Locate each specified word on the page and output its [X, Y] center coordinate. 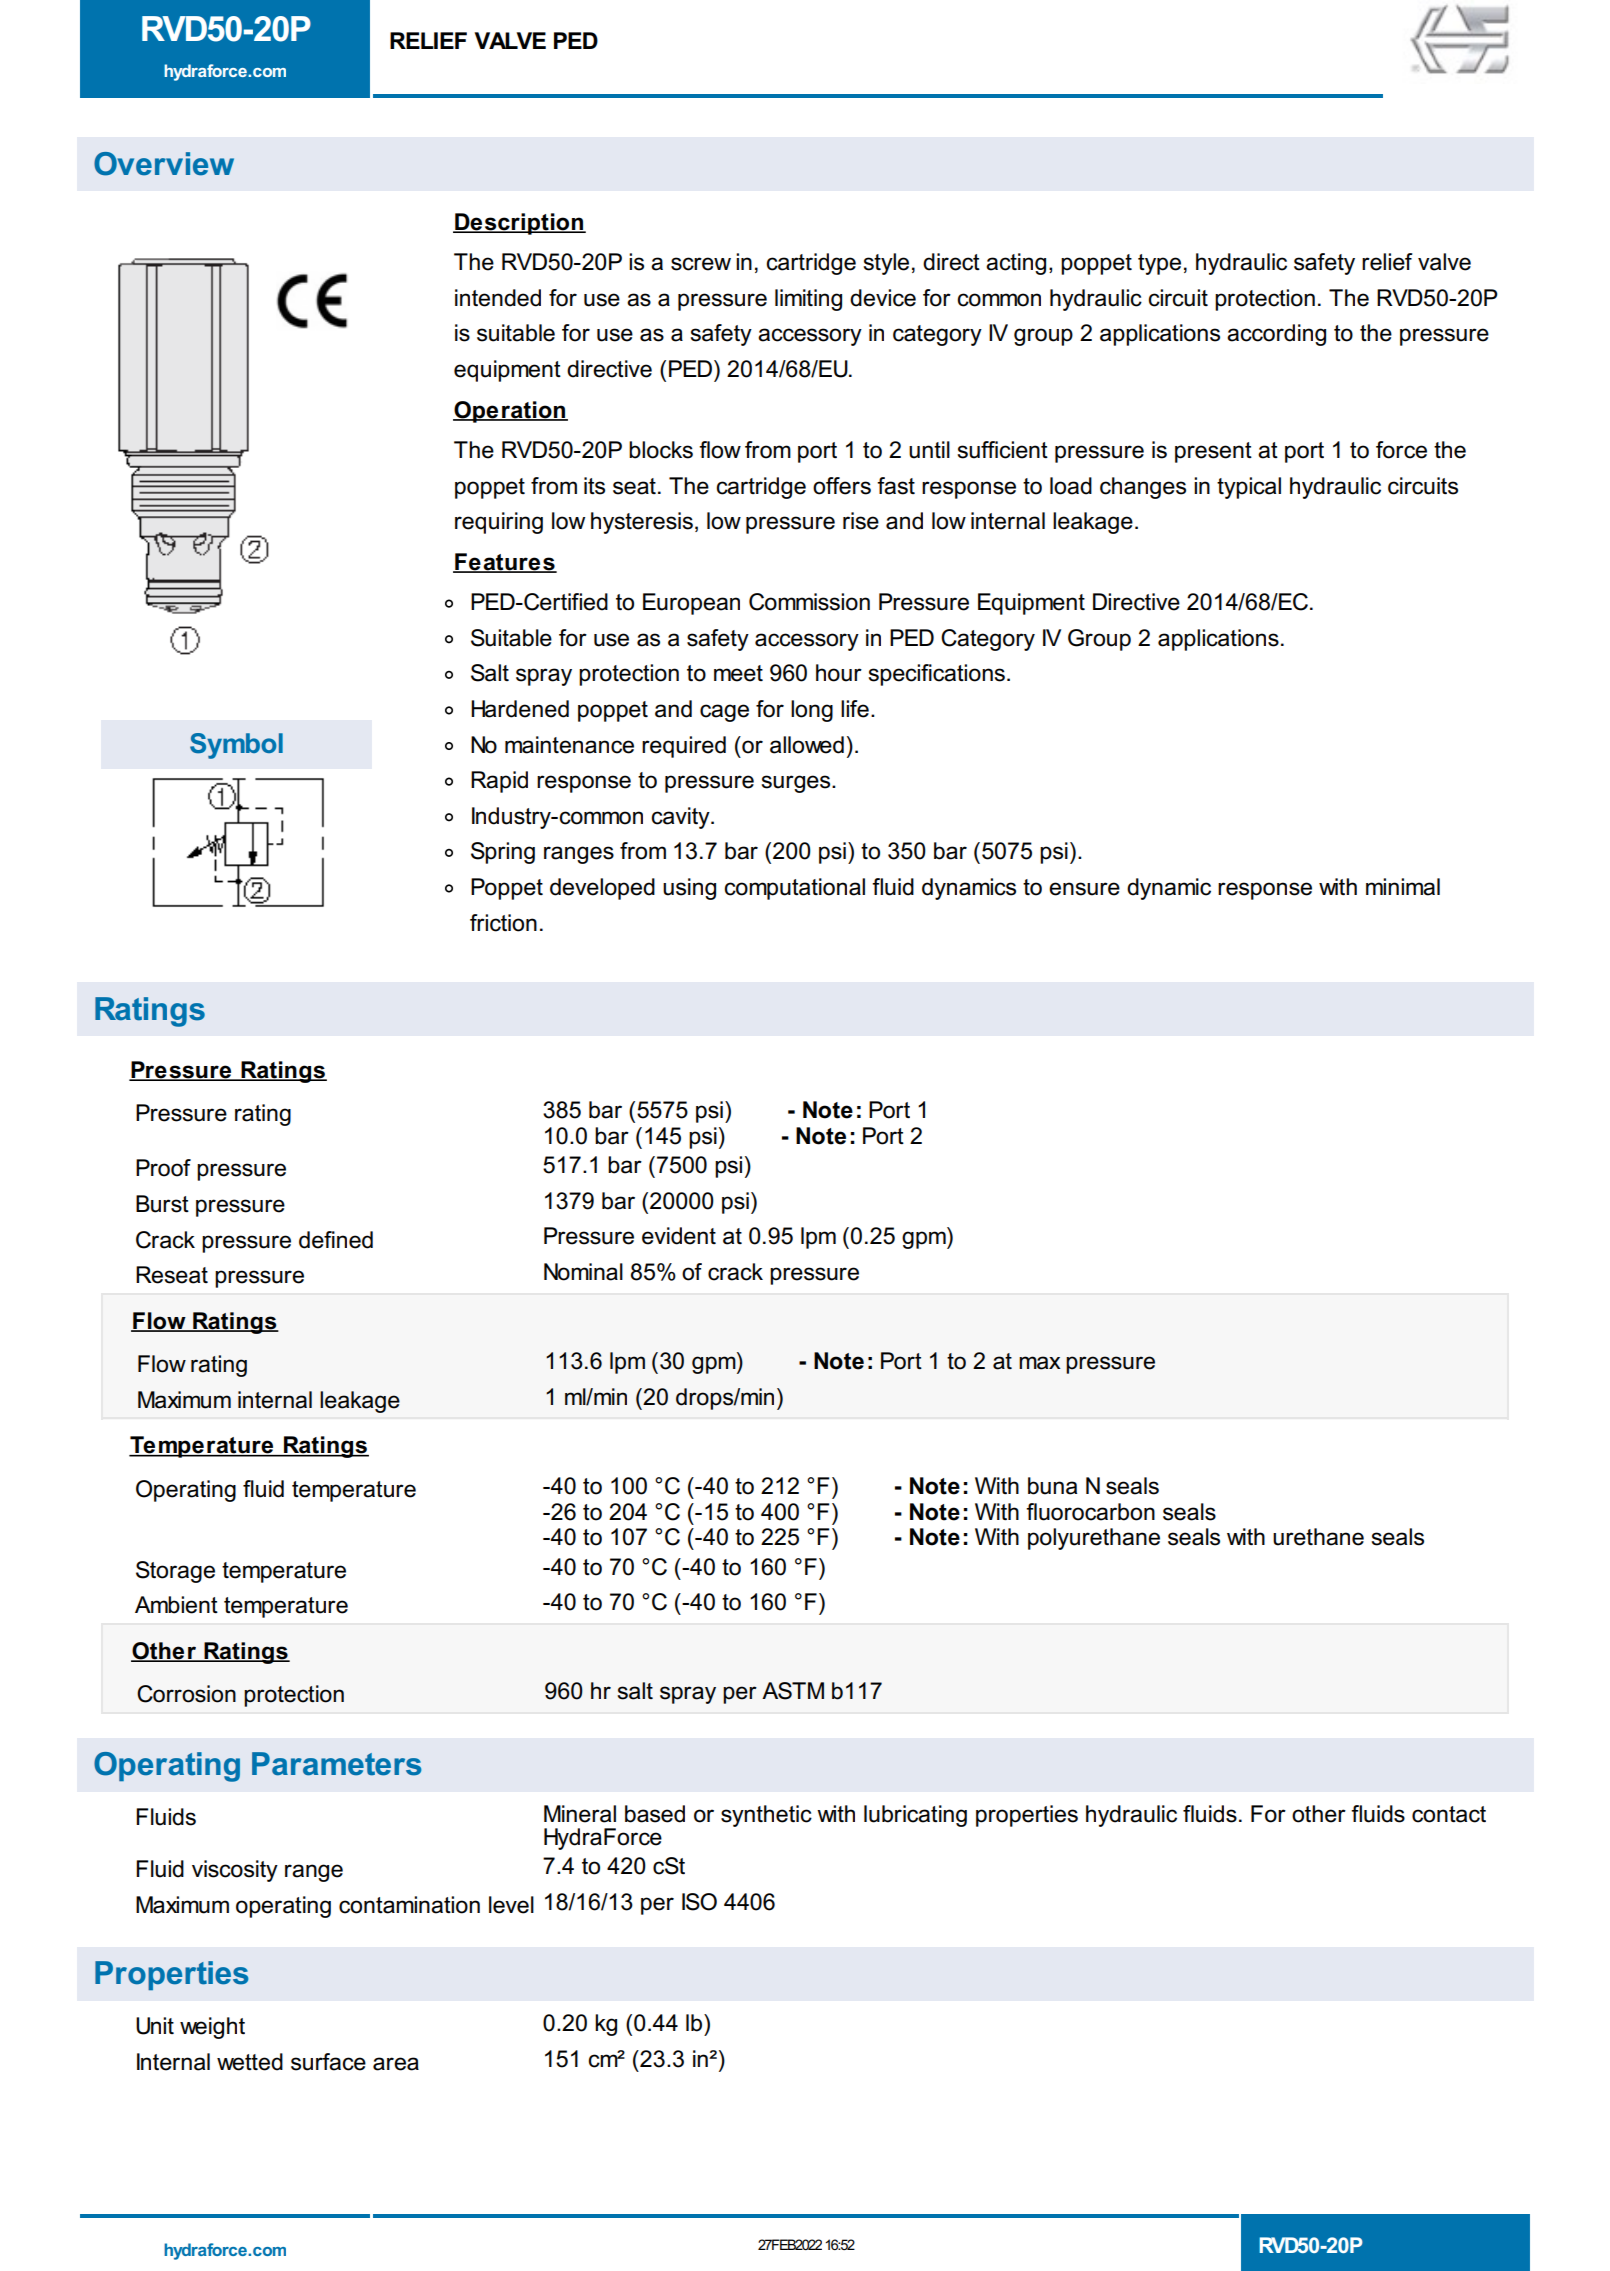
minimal [1403, 887]
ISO [699, 1902]
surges [797, 784]
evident [679, 1236]
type [1159, 264]
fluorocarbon [1090, 1512]
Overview [164, 164]
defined [336, 1240]
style [886, 264]
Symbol [236, 746]
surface [328, 2062]
